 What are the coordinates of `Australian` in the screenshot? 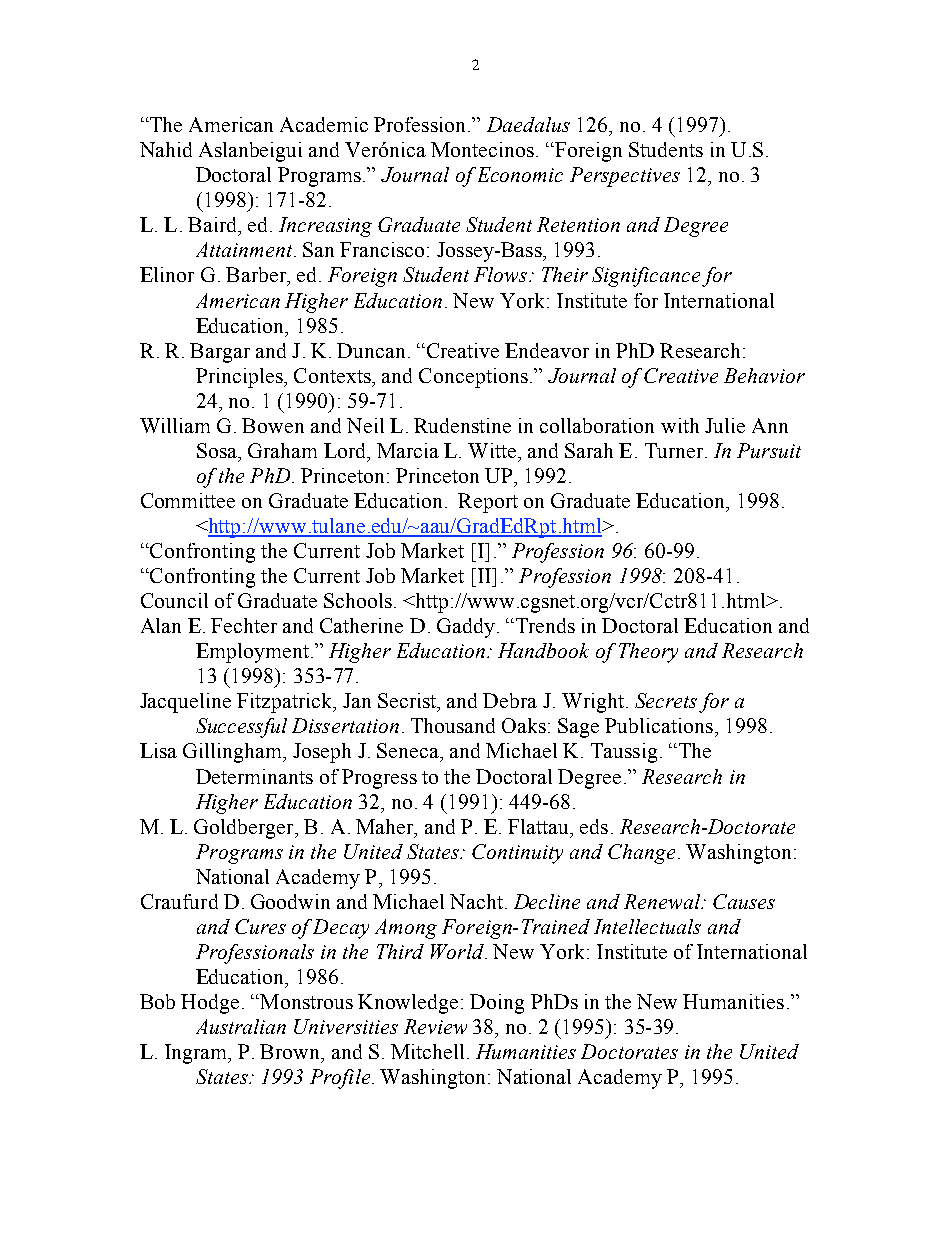 It's located at (241, 1026).
